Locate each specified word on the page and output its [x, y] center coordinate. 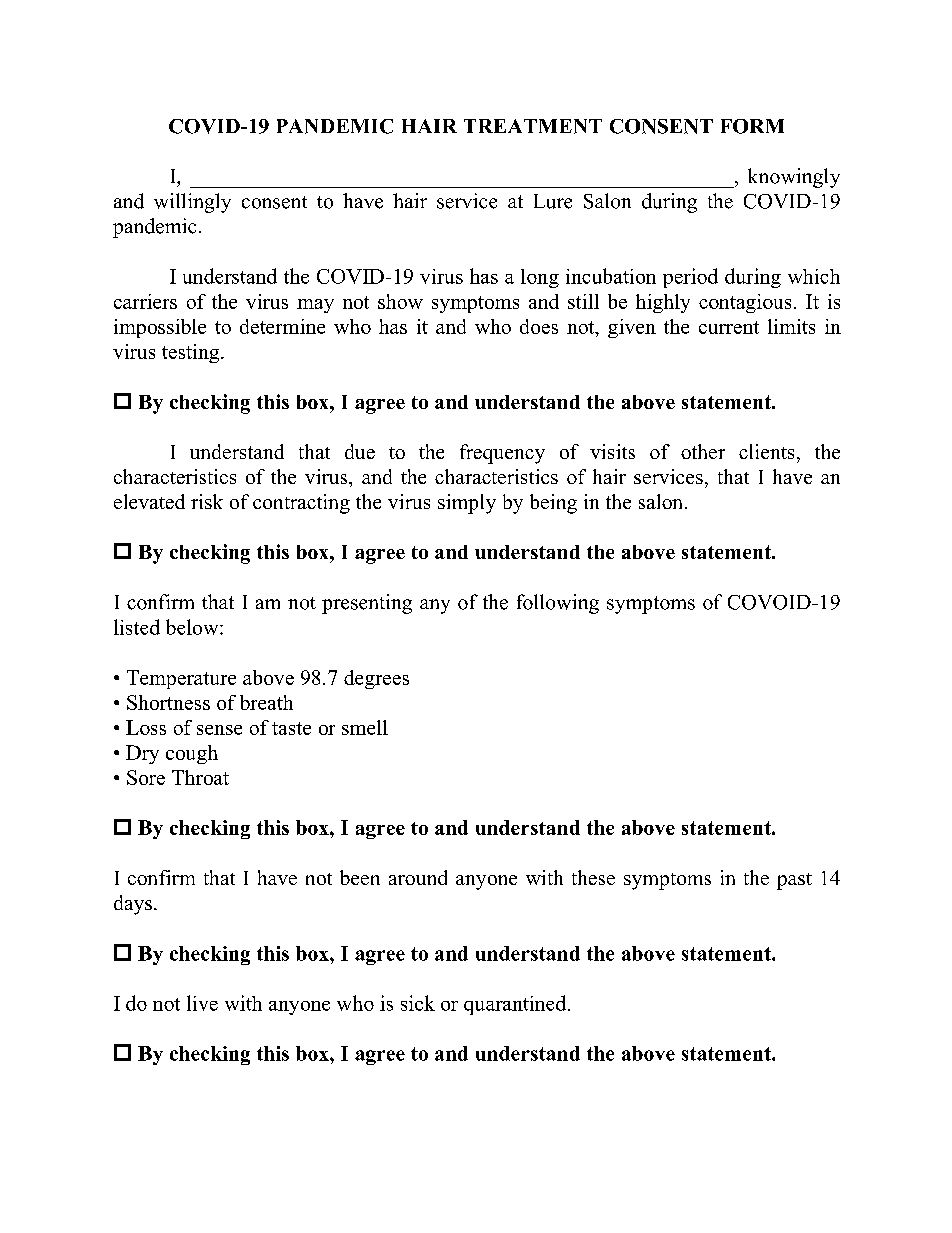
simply [467, 504]
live [202, 1003]
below [193, 627]
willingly [192, 203]
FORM [752, 126]
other [703, 451]
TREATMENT [533, 126]
